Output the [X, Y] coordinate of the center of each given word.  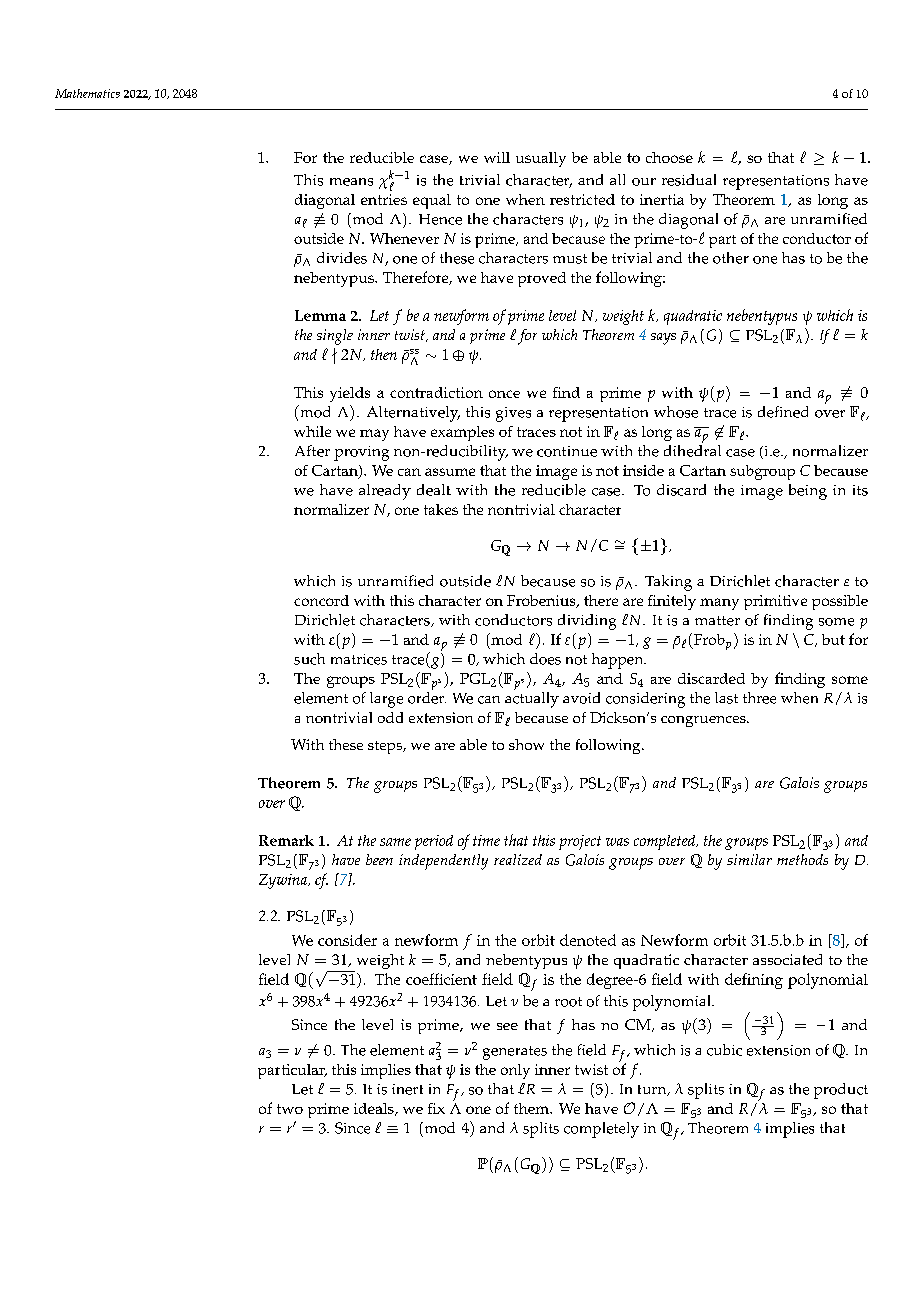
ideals [375, 1109]
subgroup [762, 472]
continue [567, 451]
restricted [582, 199]
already [385, 492]
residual [689, 180]
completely [601, 1130]
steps [386, 747]
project [580, 842]
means [351, 182]
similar [749, 859]
